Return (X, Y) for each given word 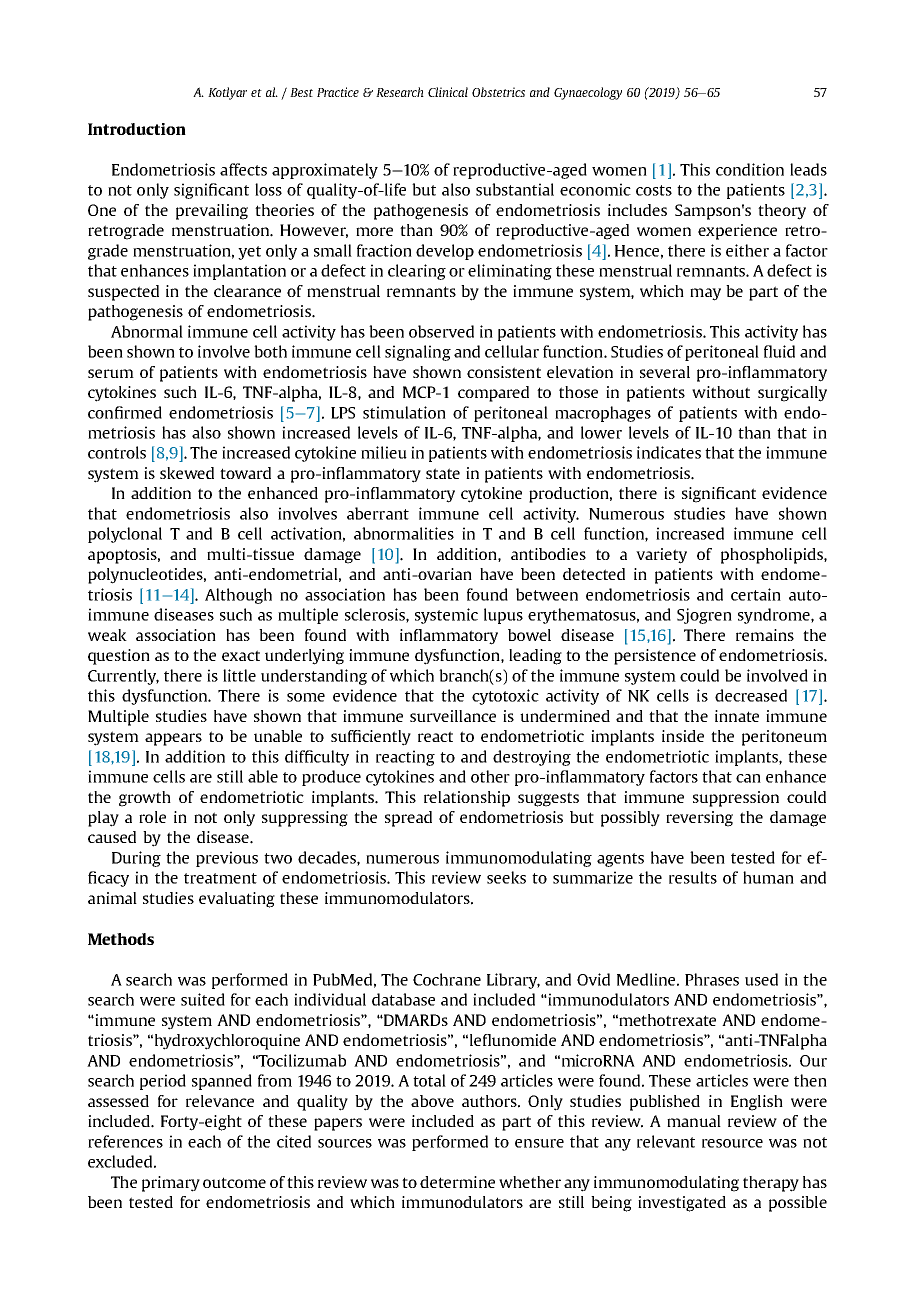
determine (457, 1182)
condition (750, 169)
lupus (503, 616)
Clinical (448, 92)
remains (765, 635)
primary (171, 1184)
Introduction (137, 129)
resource (732, 1143)
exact (241, 655)
